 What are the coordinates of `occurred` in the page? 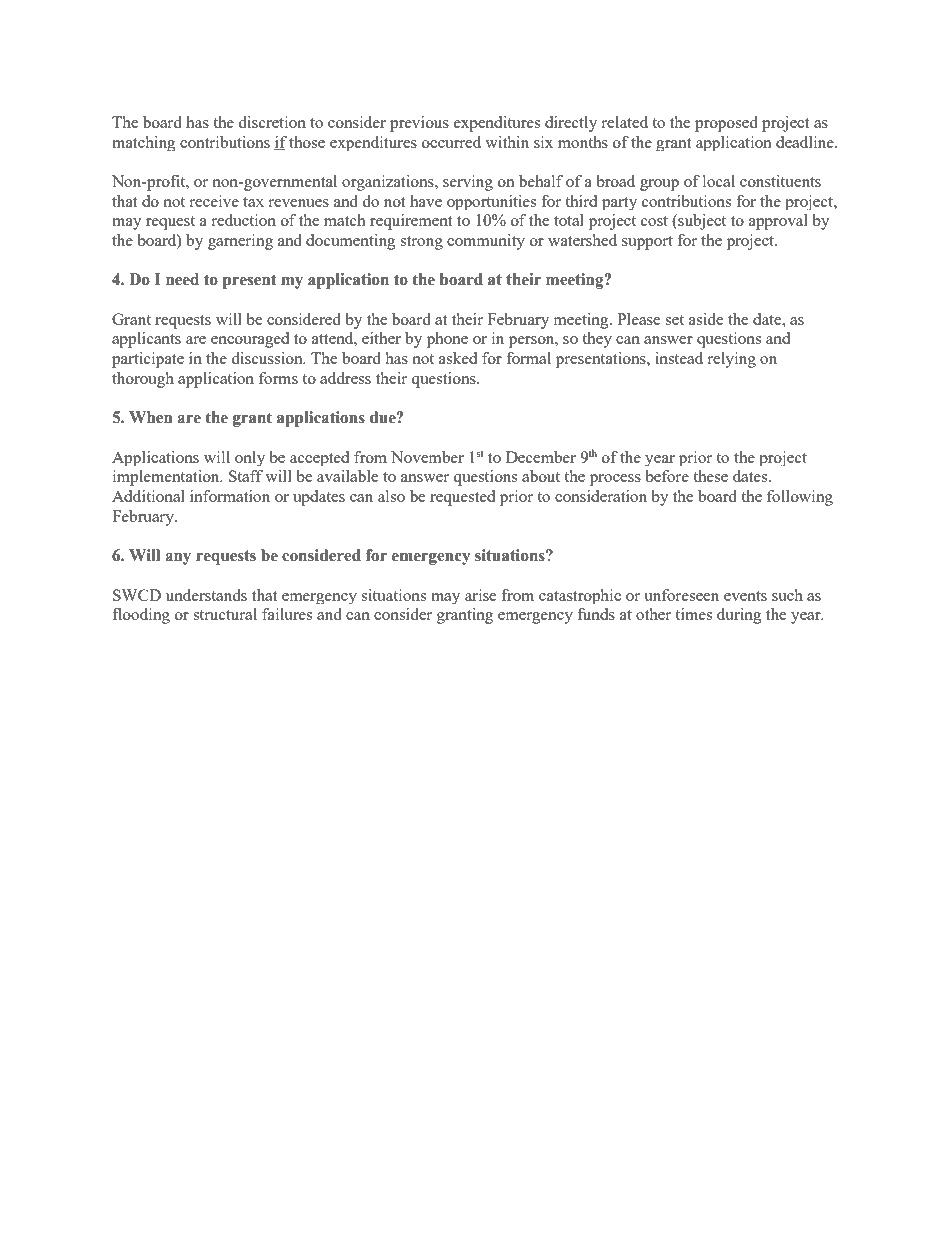 It's located at (451, 142).
